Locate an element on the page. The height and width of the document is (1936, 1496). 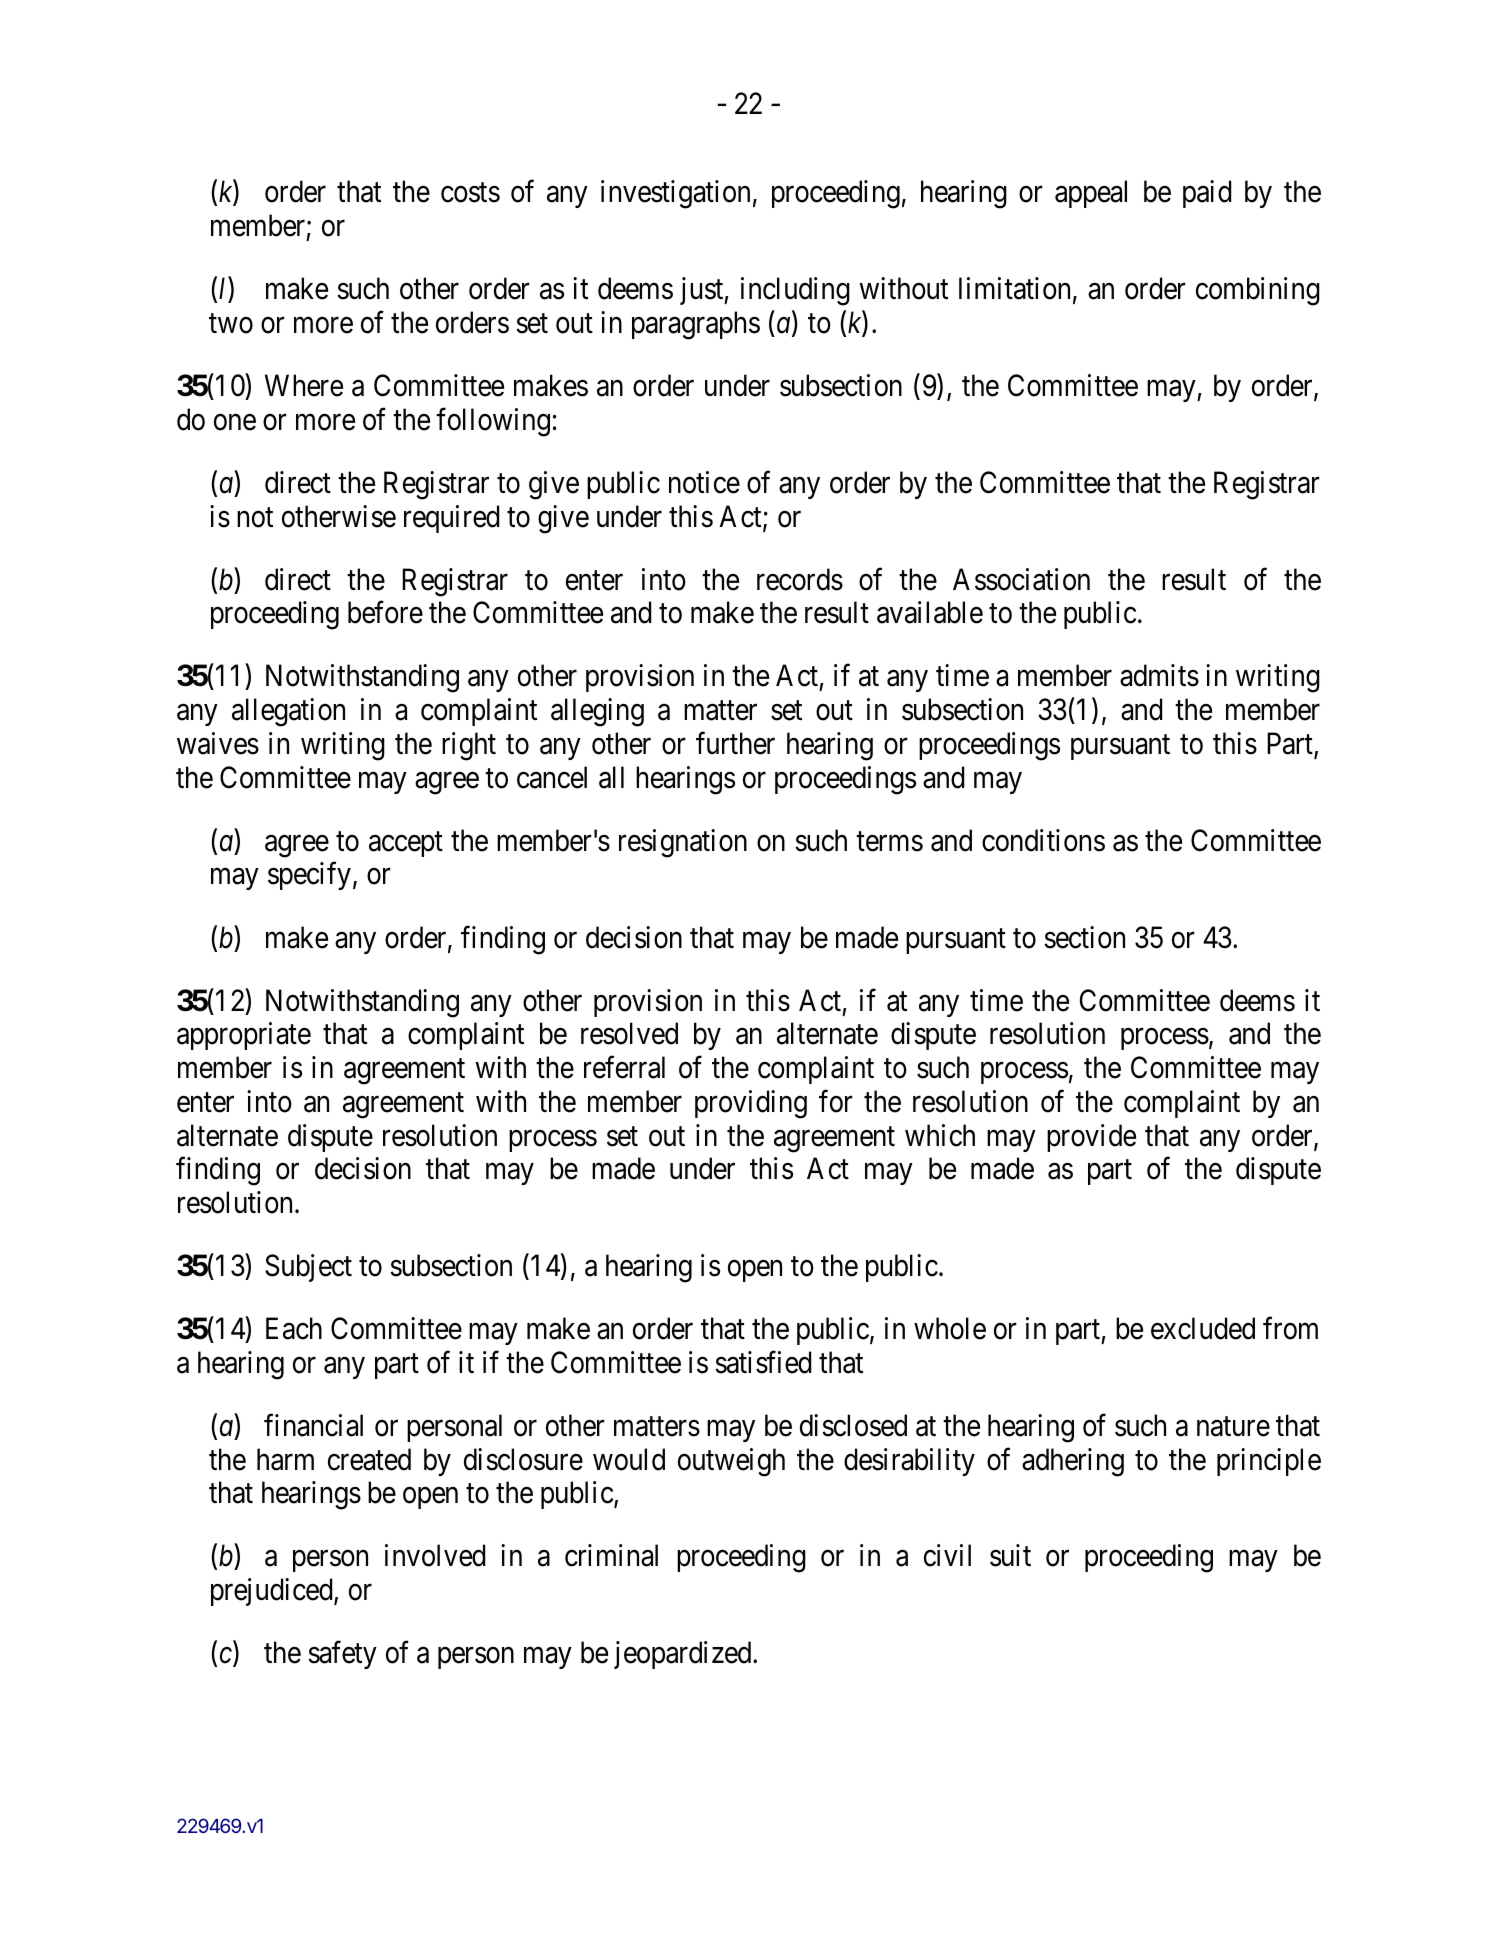
provide is located at coordinates (1091, 1138).
